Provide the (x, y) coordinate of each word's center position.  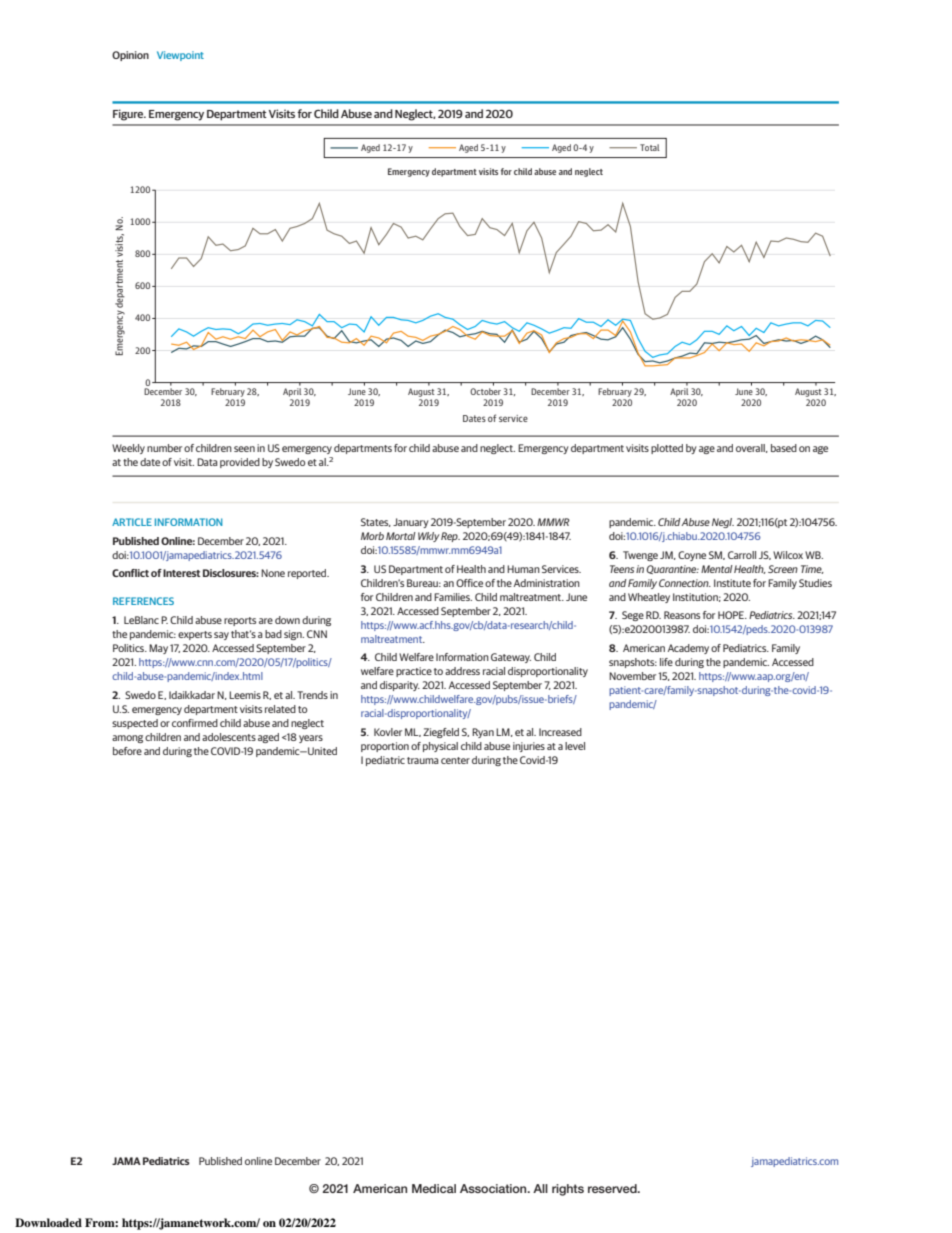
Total (650, 147)
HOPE (732, 615)
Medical (434, 1188)
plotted (667, 449)
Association (494, 1188)
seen (244, 449)
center (455, 760)
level (575, 746)
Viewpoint (180, 56)
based (784, 448)
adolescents (229, 737)
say (221, 636)
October (485, 391)
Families (453, 597)
